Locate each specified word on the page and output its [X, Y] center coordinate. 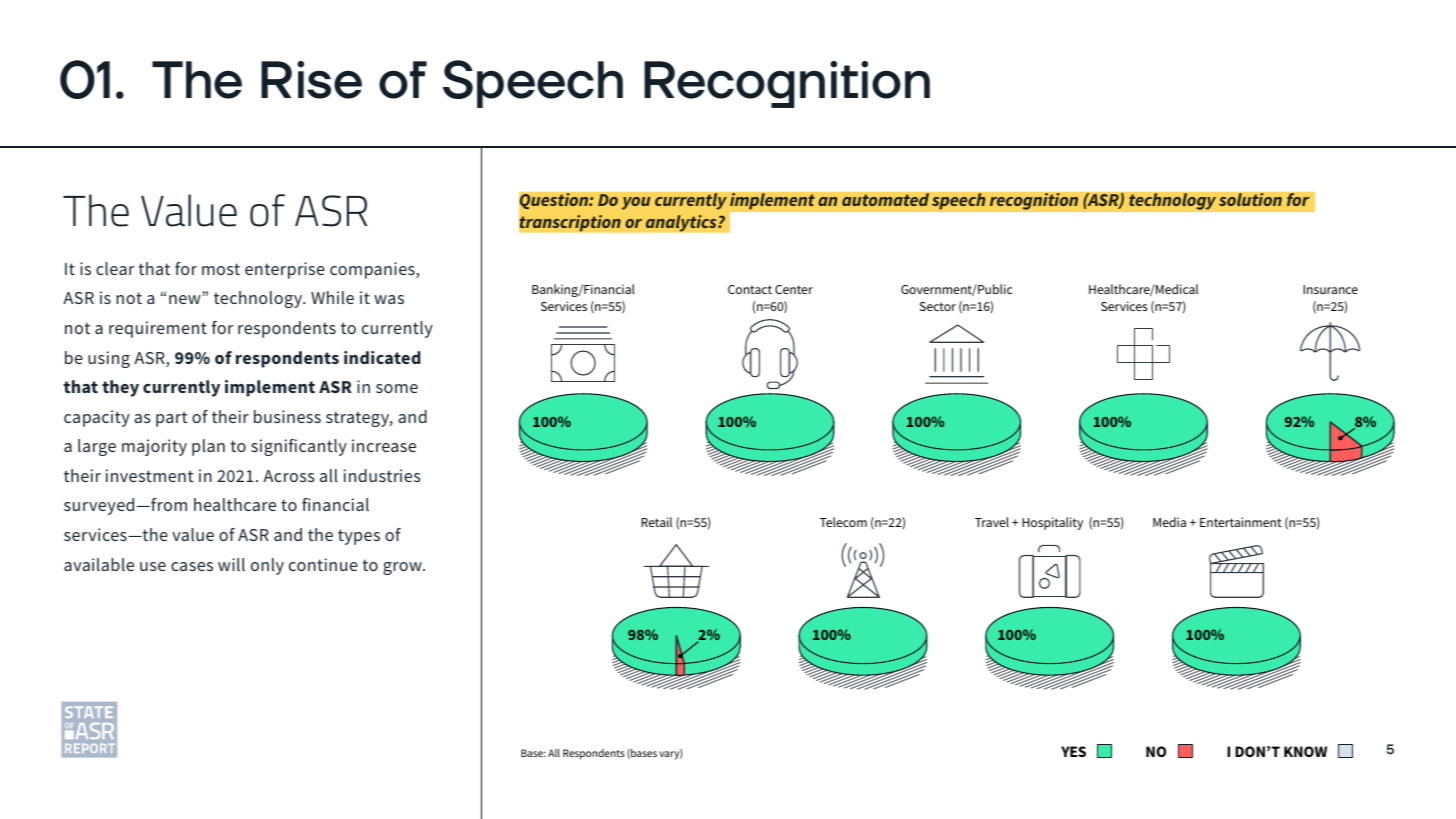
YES [1073, 751]
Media [1169, 522]
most [221, 269]
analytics [682, 223]
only [267, 566]
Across [289, 476]
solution [1250, 200]
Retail [656, 522]
